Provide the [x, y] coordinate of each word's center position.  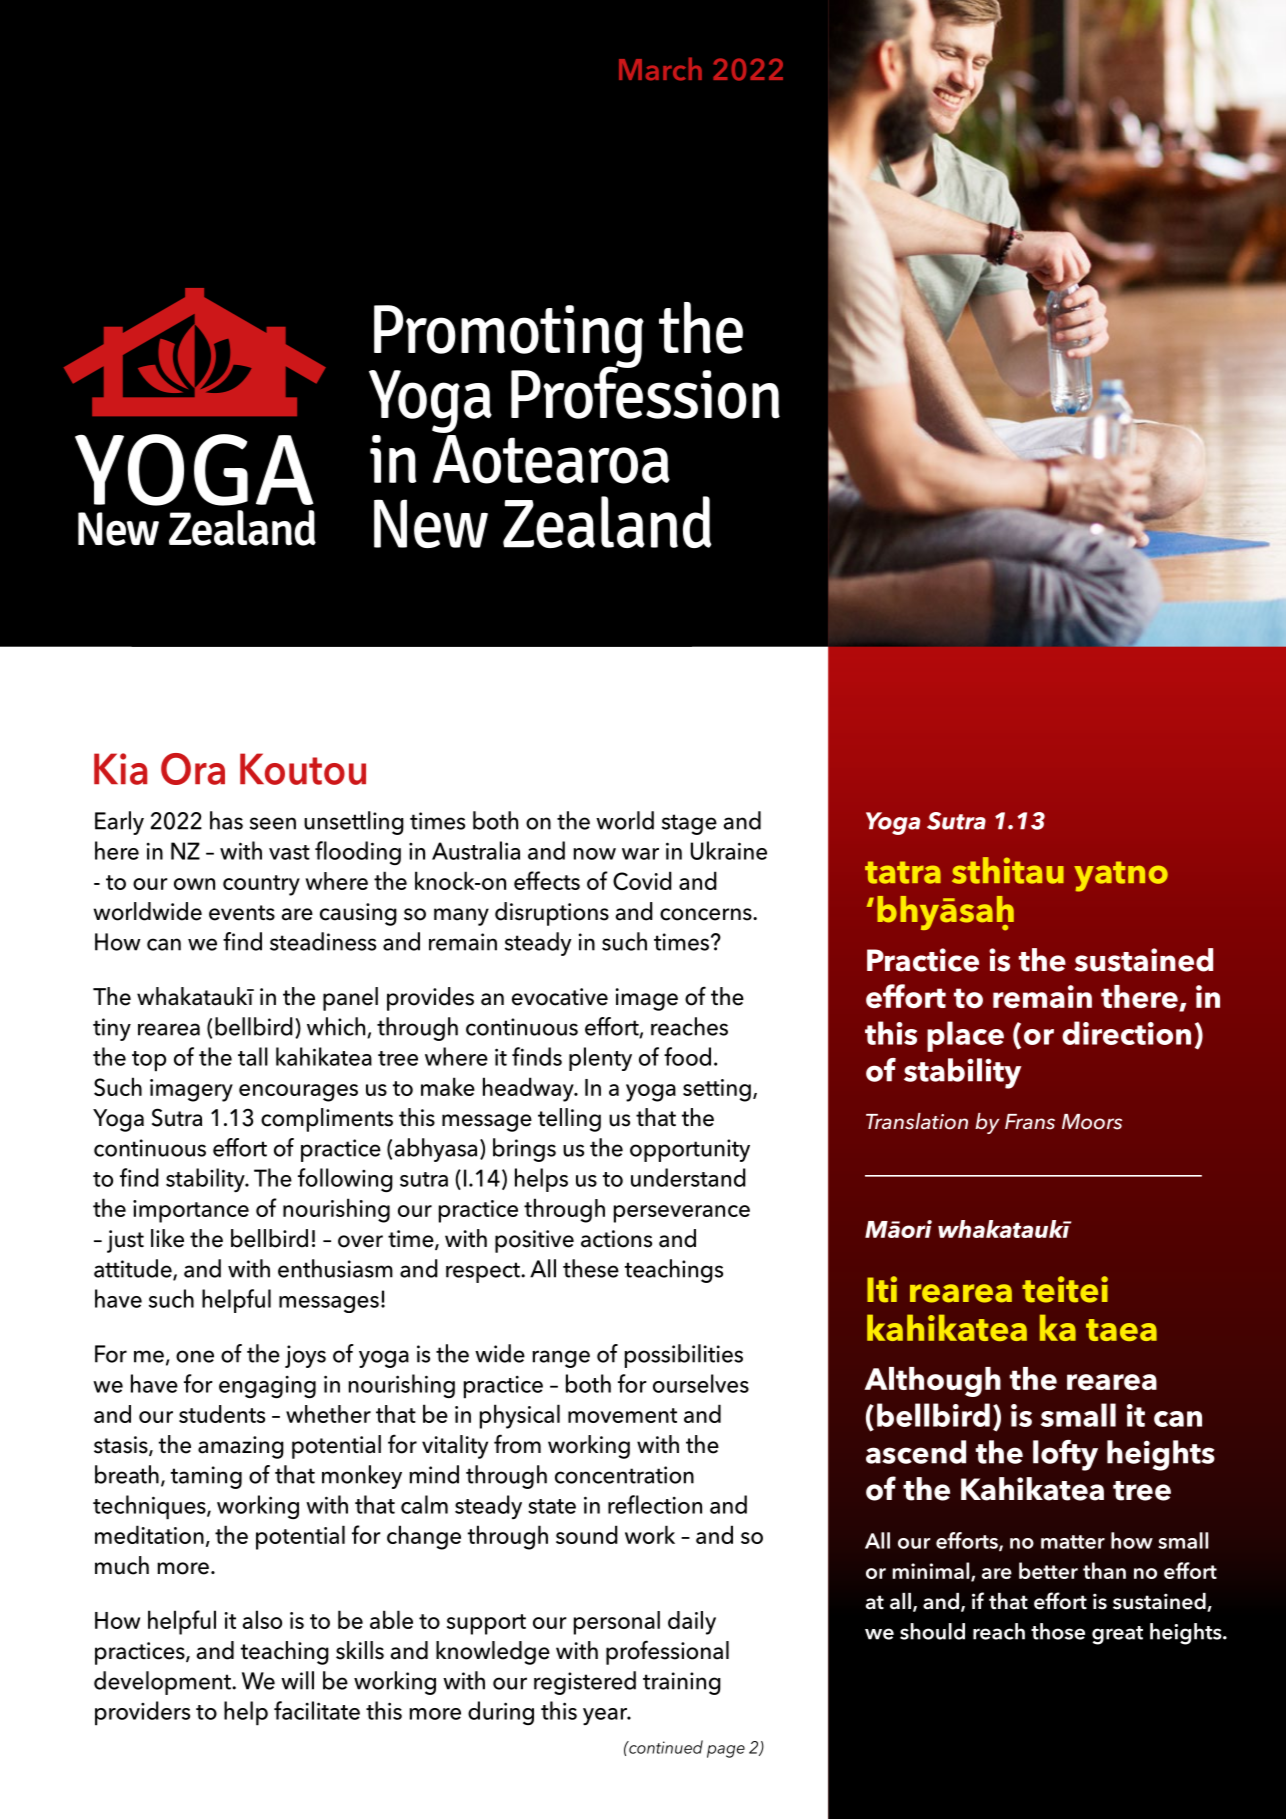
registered [585, 1683]
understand [688, 1177]
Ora [193, 769]
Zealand [607, 522]
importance [191, 1211]
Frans [1030, 1122]
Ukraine [729, 850]
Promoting [509, 337]
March [660, 69]
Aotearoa [551, 459]
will [297, 1680]
